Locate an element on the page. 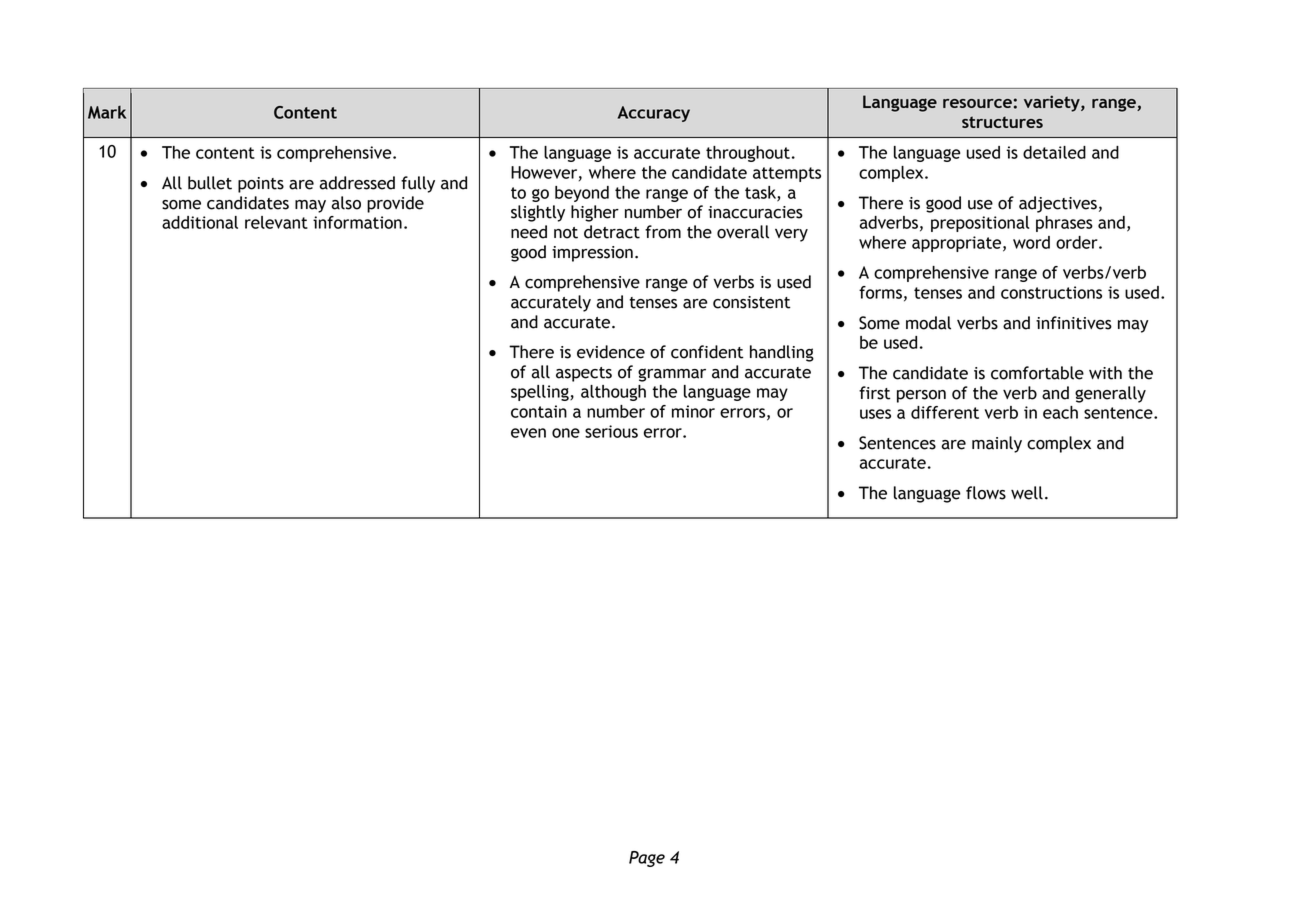 The height and width of the document is (924, 1308). well is located at coordinates (1027, 493).
